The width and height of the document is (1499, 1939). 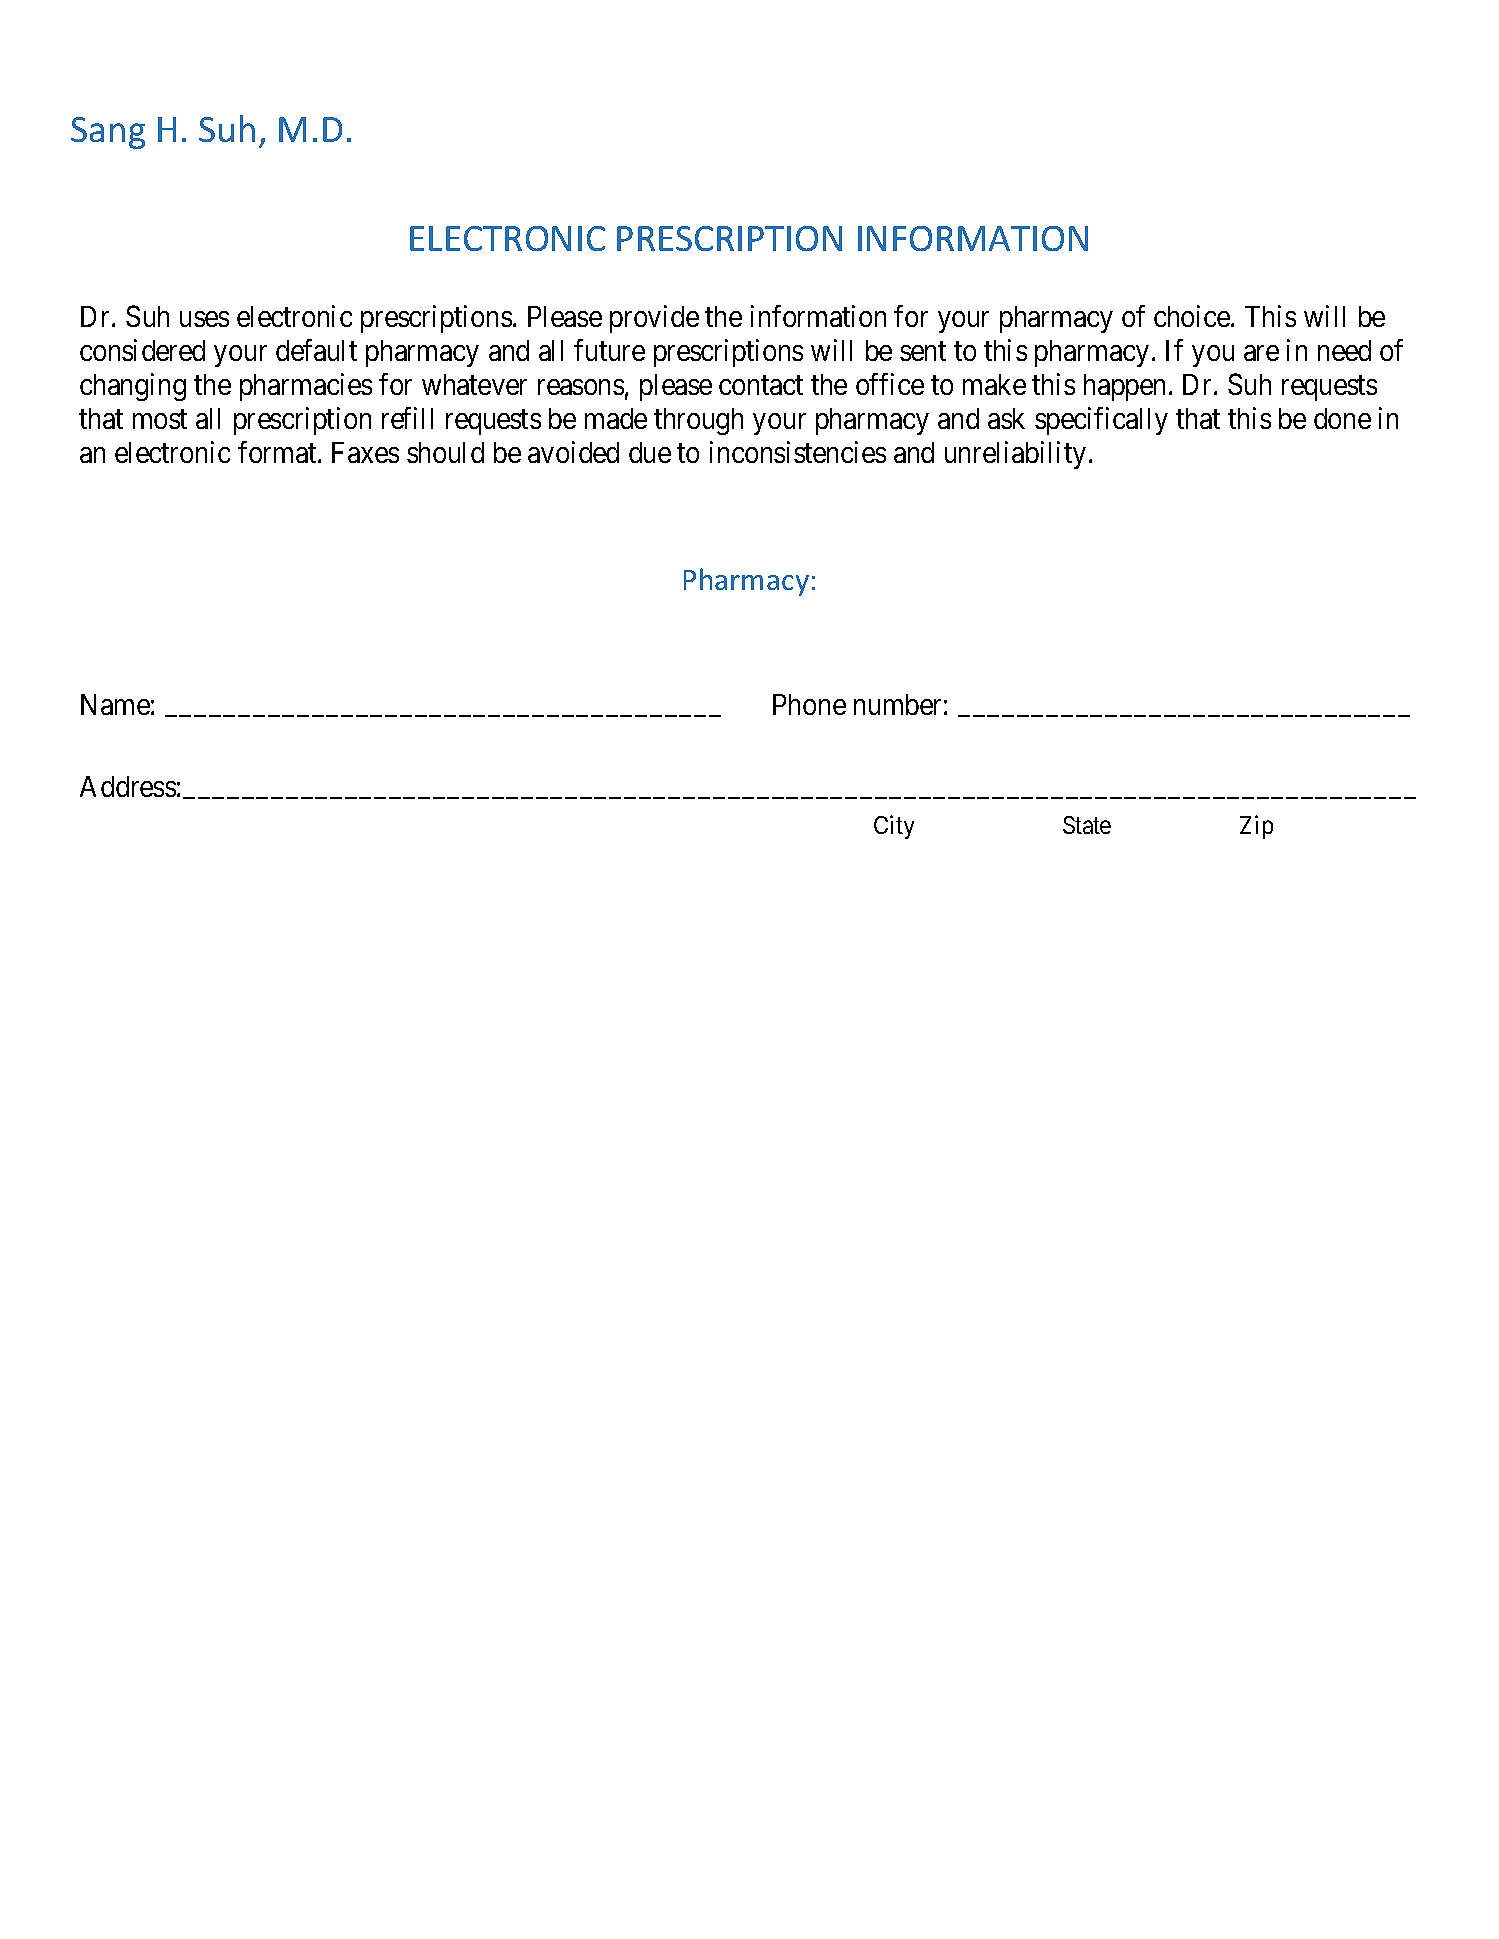 What do you see at coordinates (894, 827) in the document?
I see `City` at bounding box center [894, 827].
